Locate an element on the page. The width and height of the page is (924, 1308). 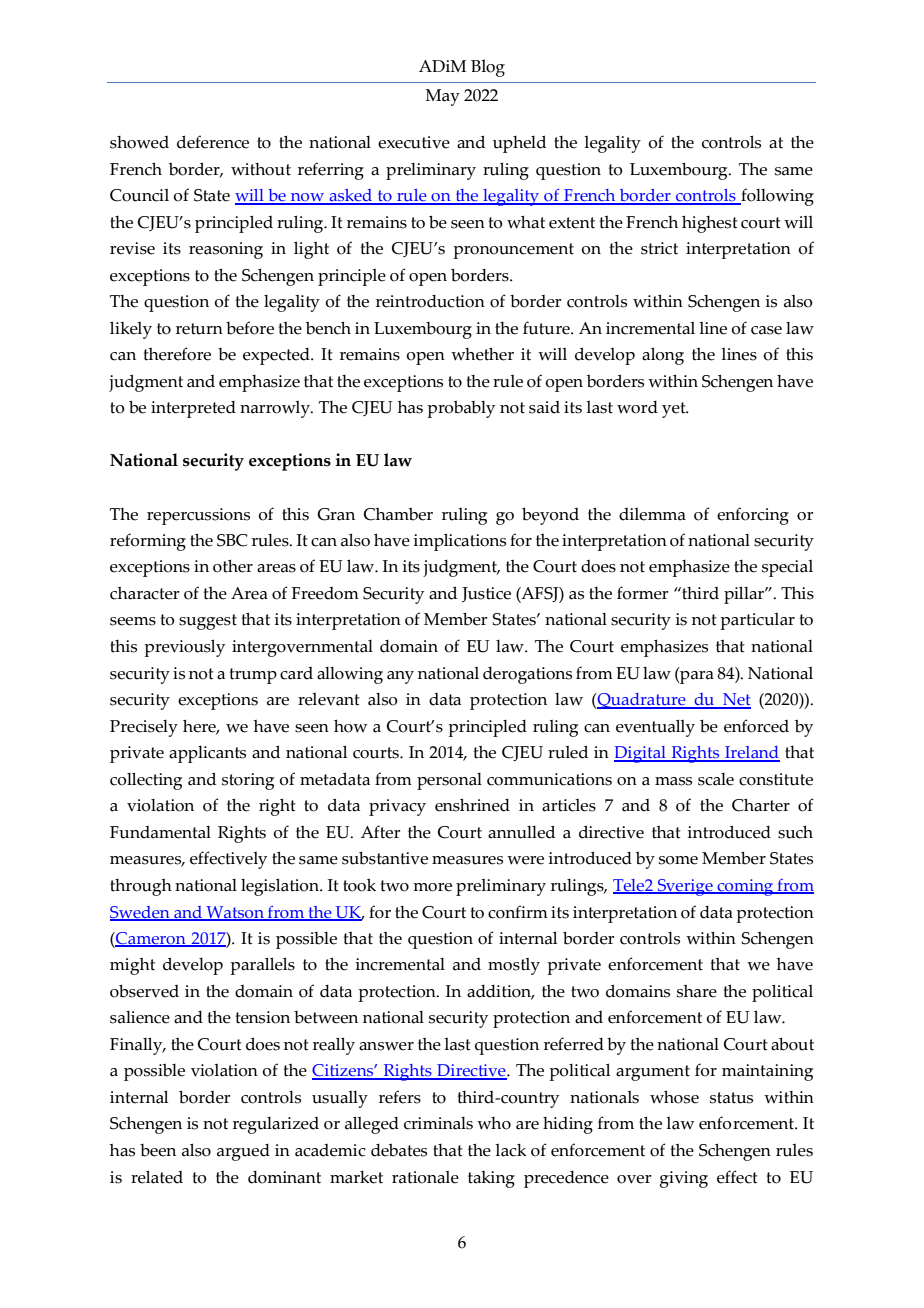
argued is located at coordinates (243, 1152).
